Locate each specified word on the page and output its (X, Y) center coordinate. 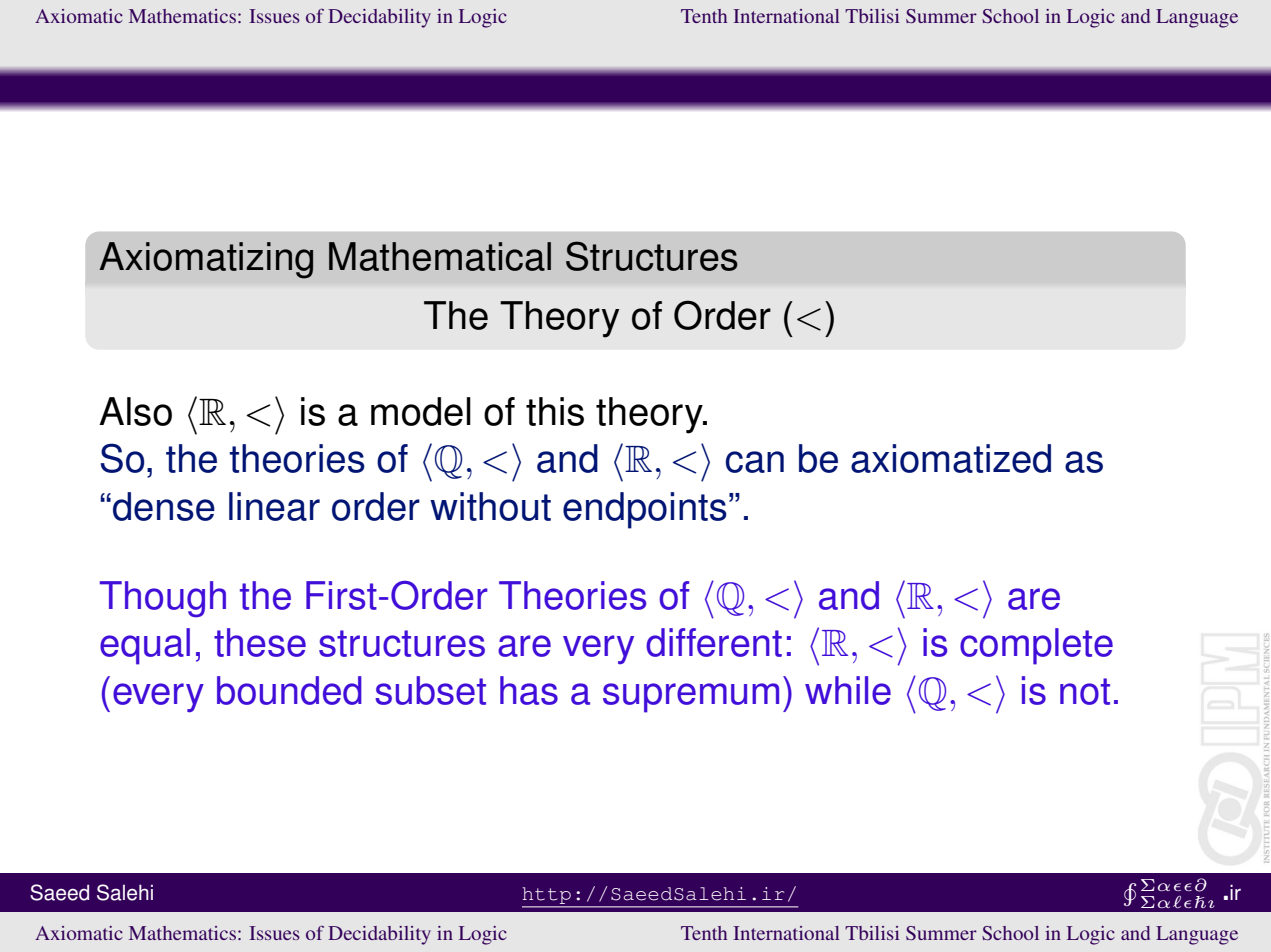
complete (1036, 646)
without (490, 506)
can (754, 462)
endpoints (645, 510)
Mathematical (440, 256)
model (421, 411)
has (529, 690)
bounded (289, 690)
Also (135, 411)
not (1085, 691)
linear (274, 506)
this (555, 411)
